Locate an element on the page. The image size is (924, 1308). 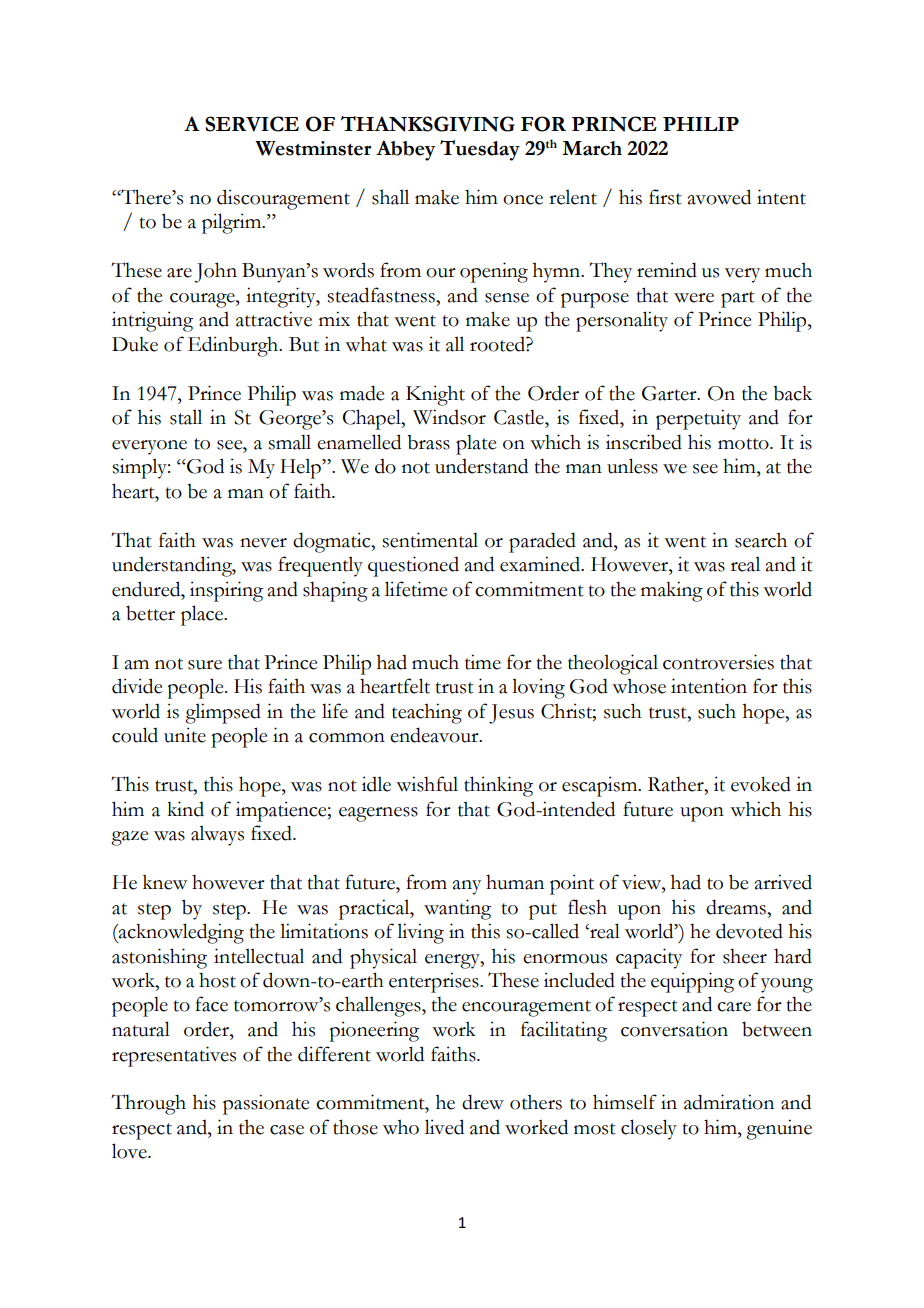
place is located at coordinates (203, 615).
